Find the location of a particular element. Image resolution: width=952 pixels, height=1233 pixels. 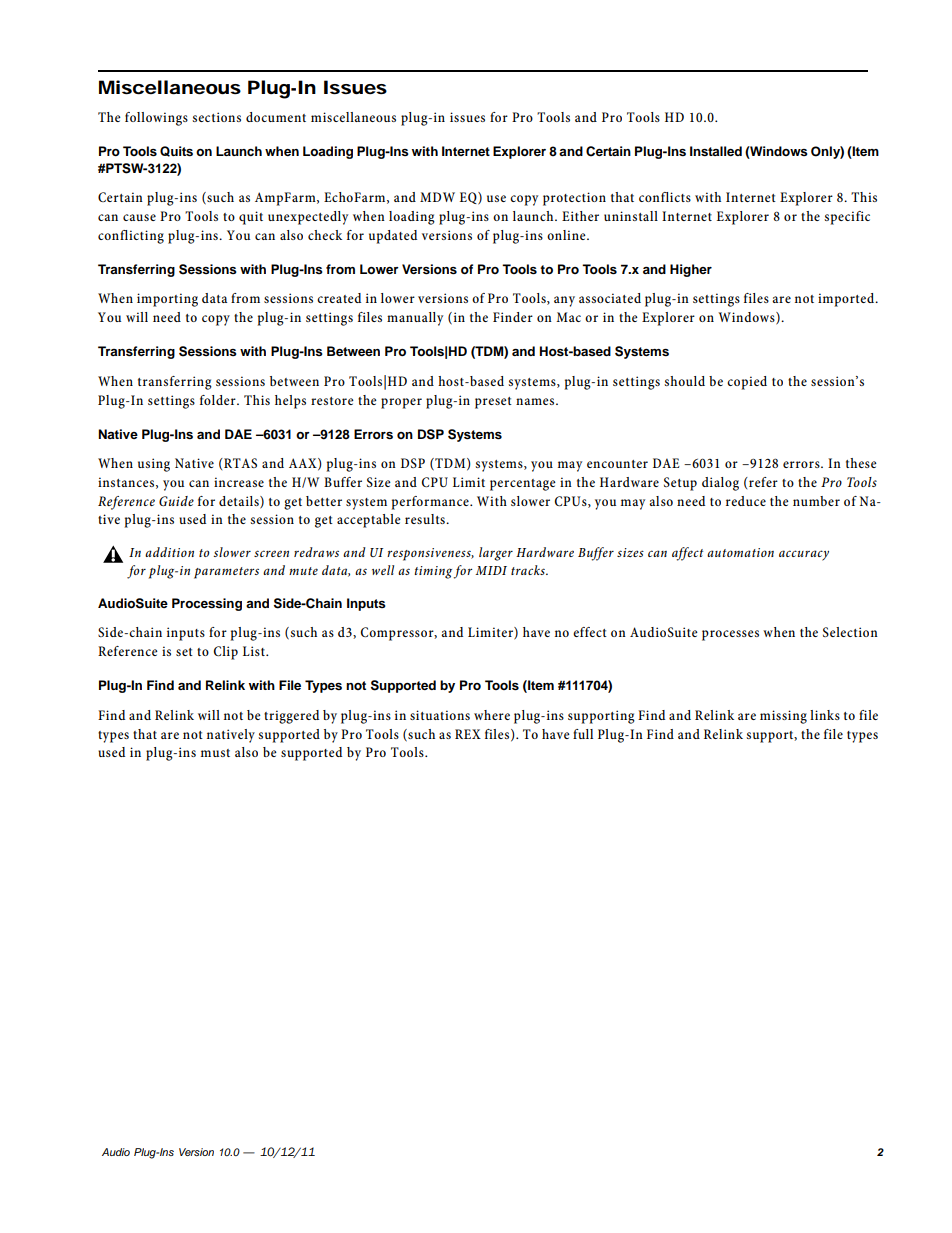

processes is located at coordinates (730, 635).
